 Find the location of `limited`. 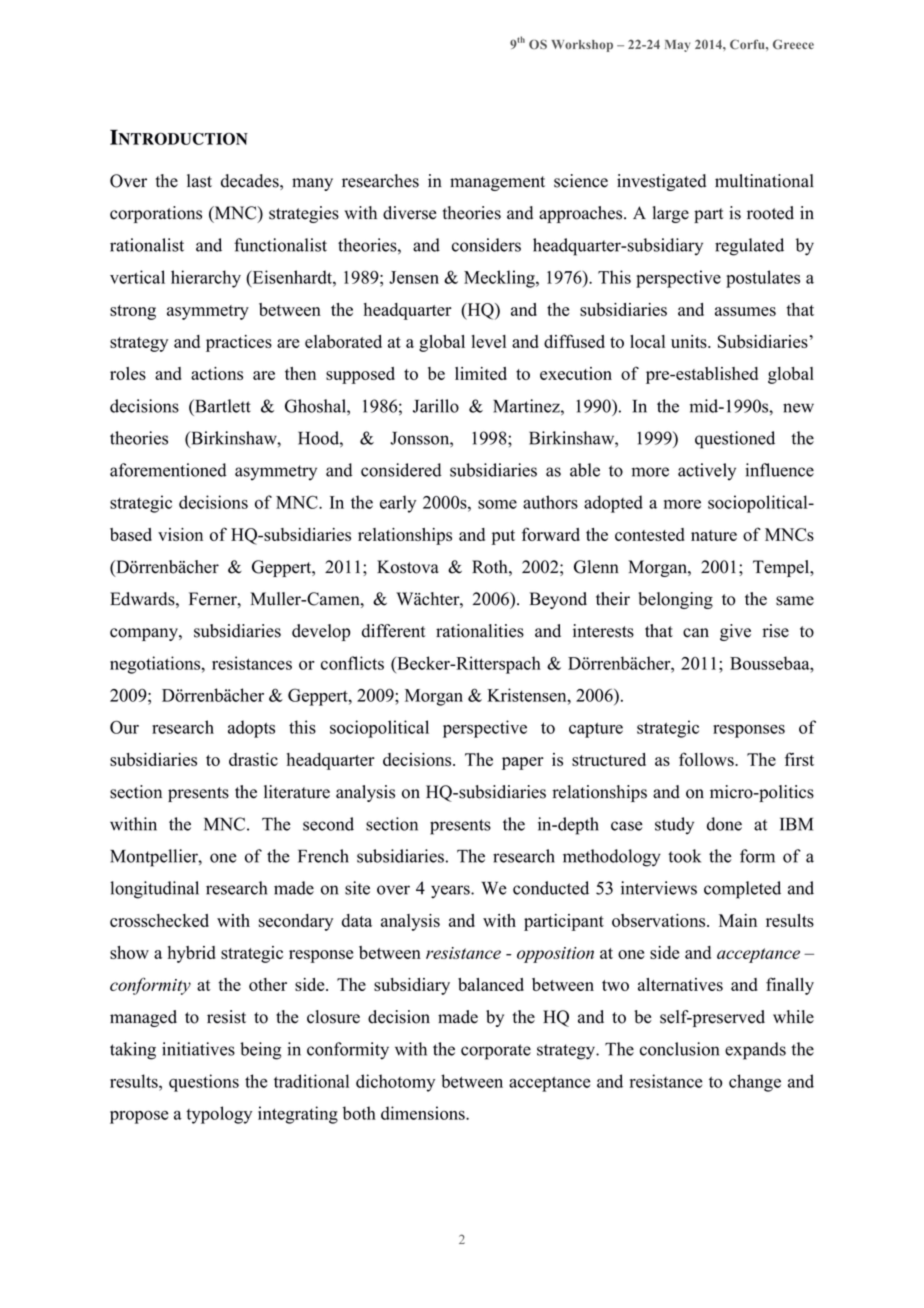

limited is located at coordinates (481, 373).
